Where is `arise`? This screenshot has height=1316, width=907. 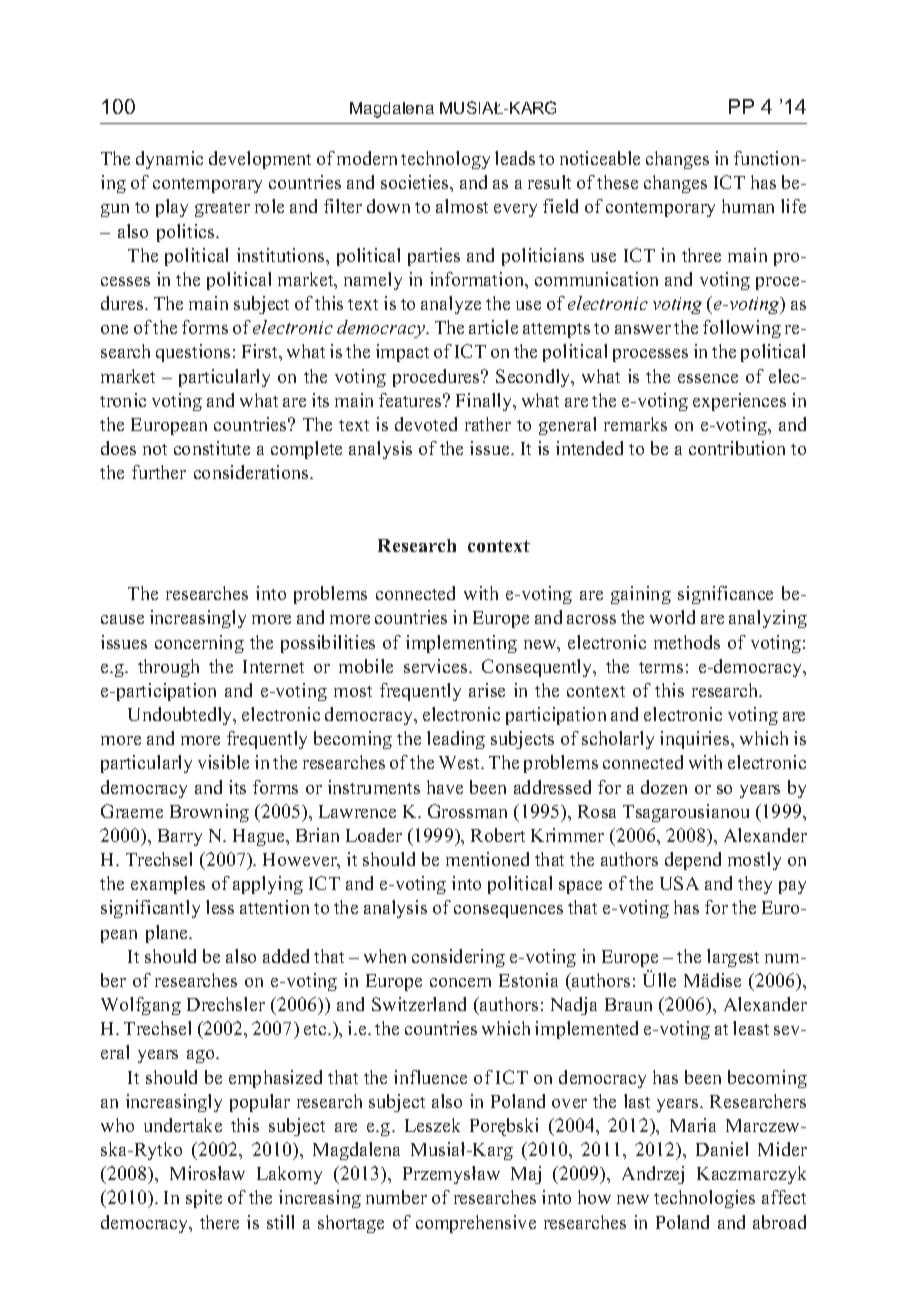 arise is located at coordinates (487, 690).
